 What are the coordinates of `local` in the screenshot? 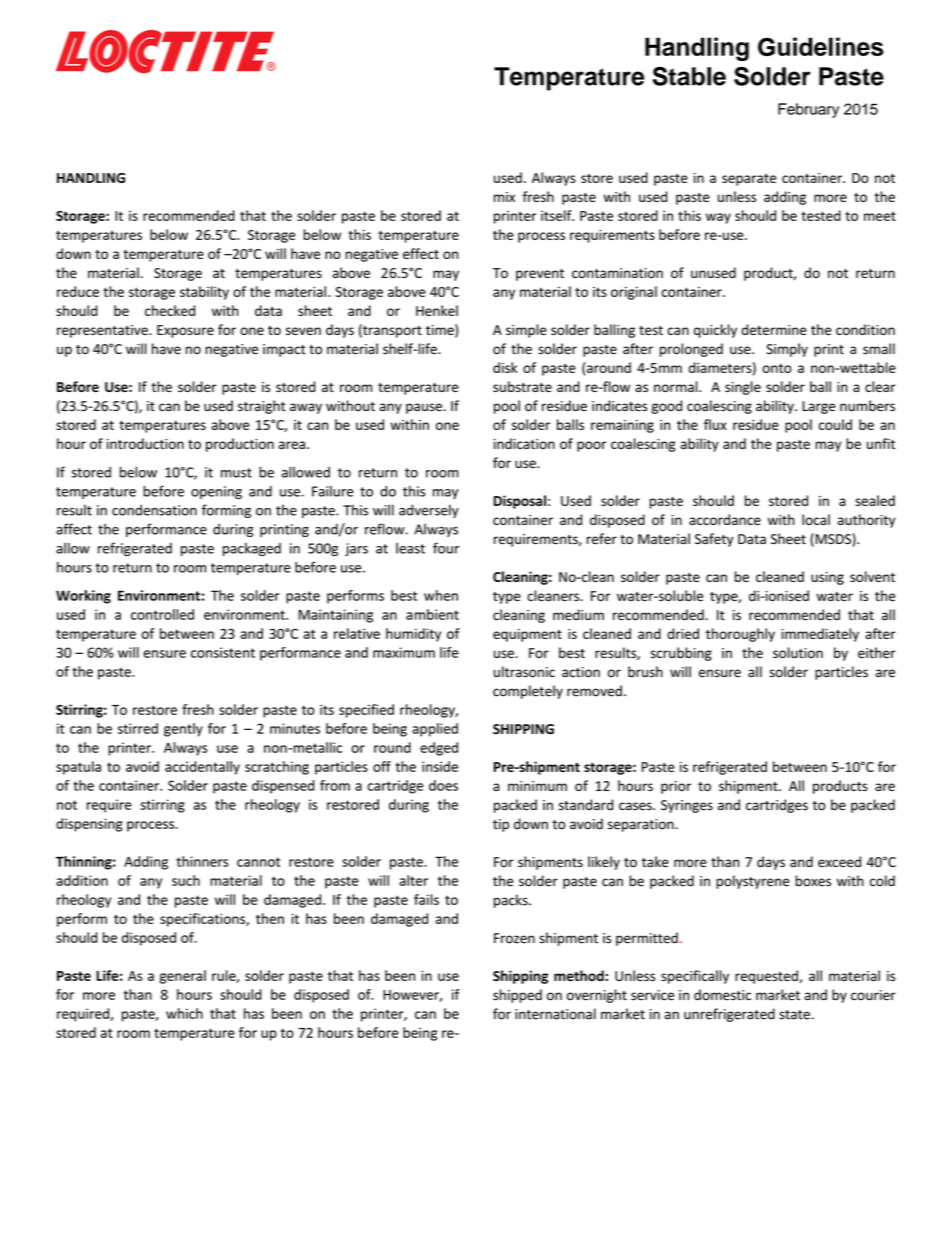 It's located at (816, 519).
